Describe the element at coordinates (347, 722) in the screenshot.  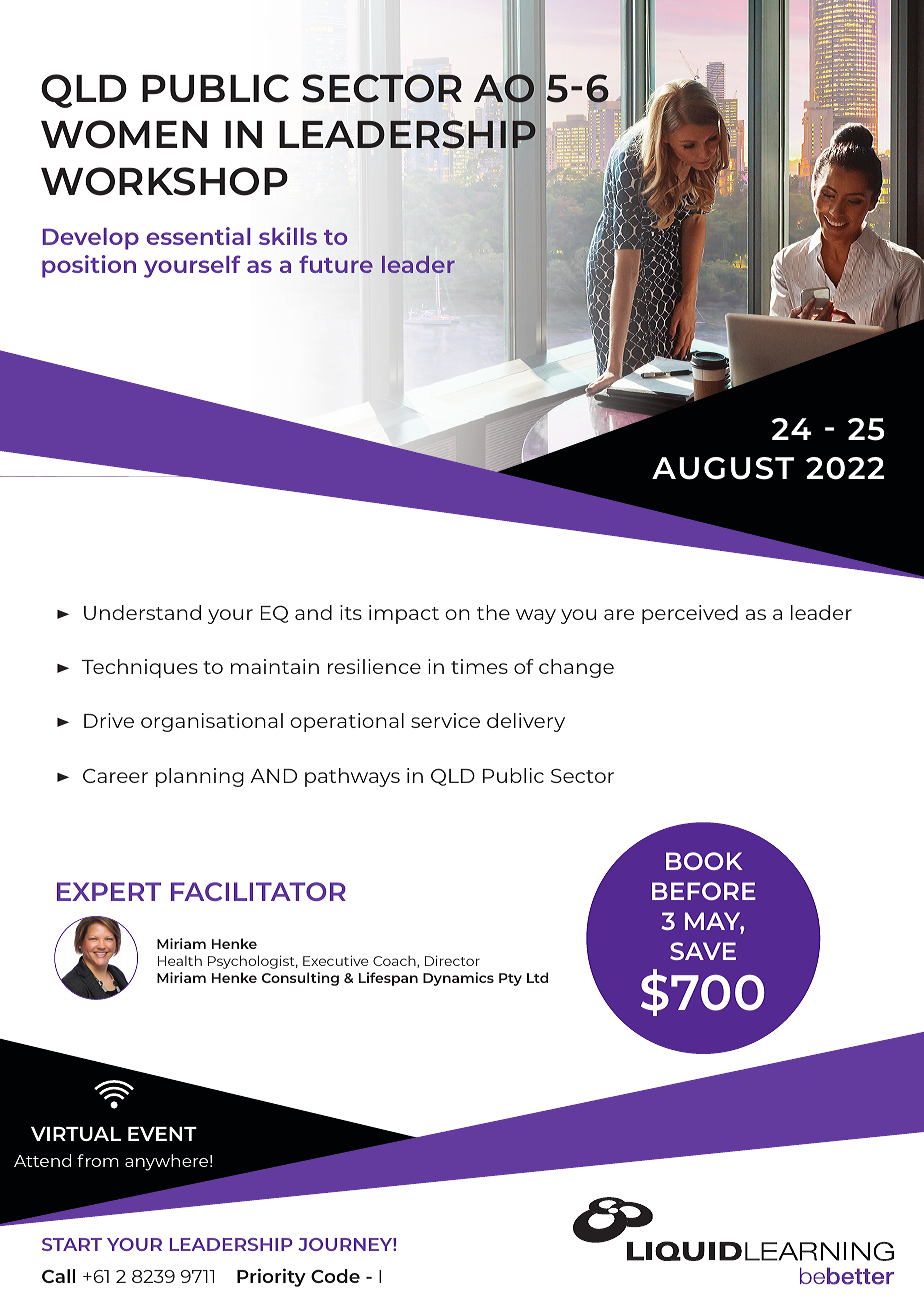
I see `operational` at that location.
